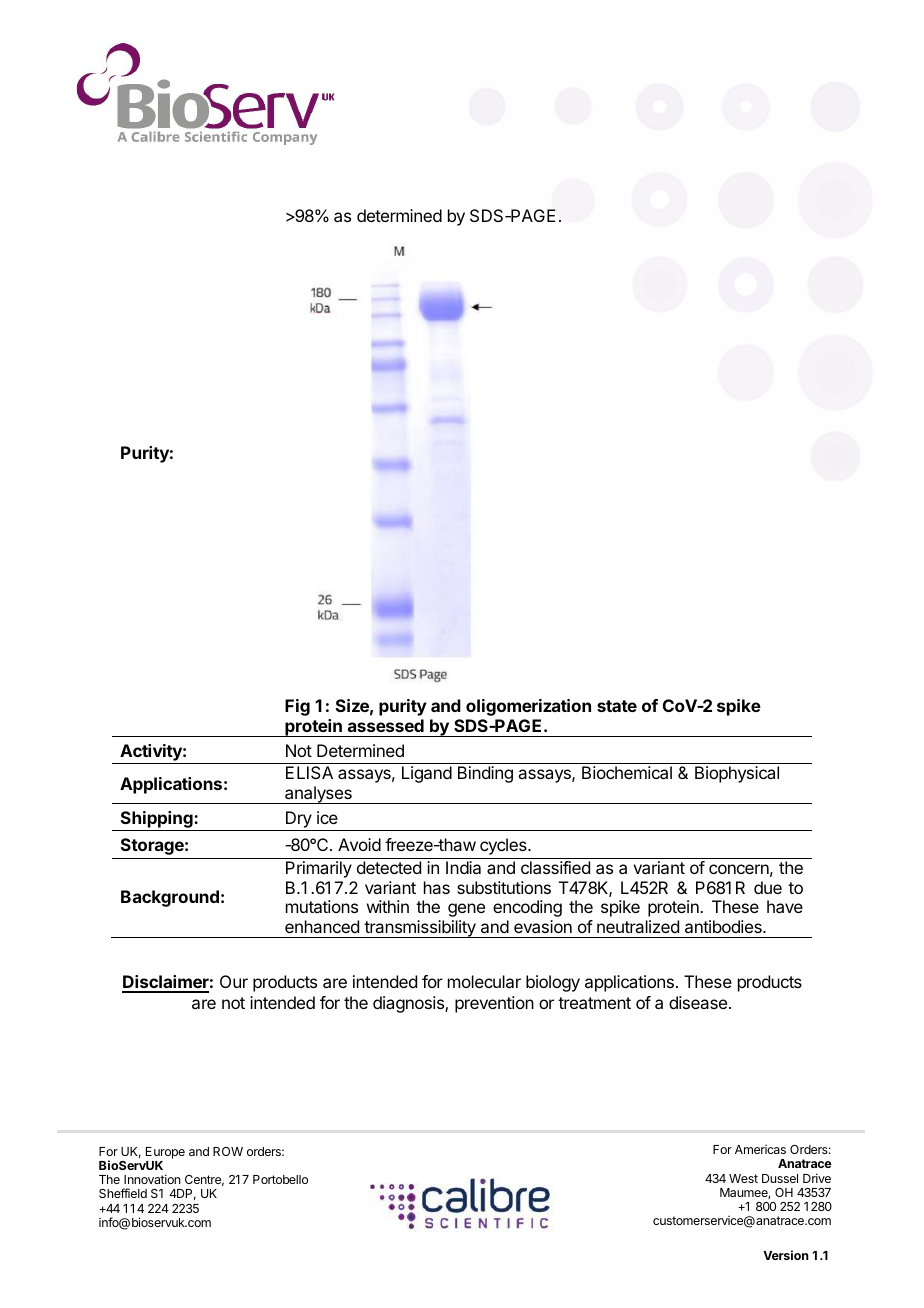 This page has height=1308, width=924. What do you see at coordinates (234, 981) in the page?
I see `Our` at bounding box center [234, 981].
